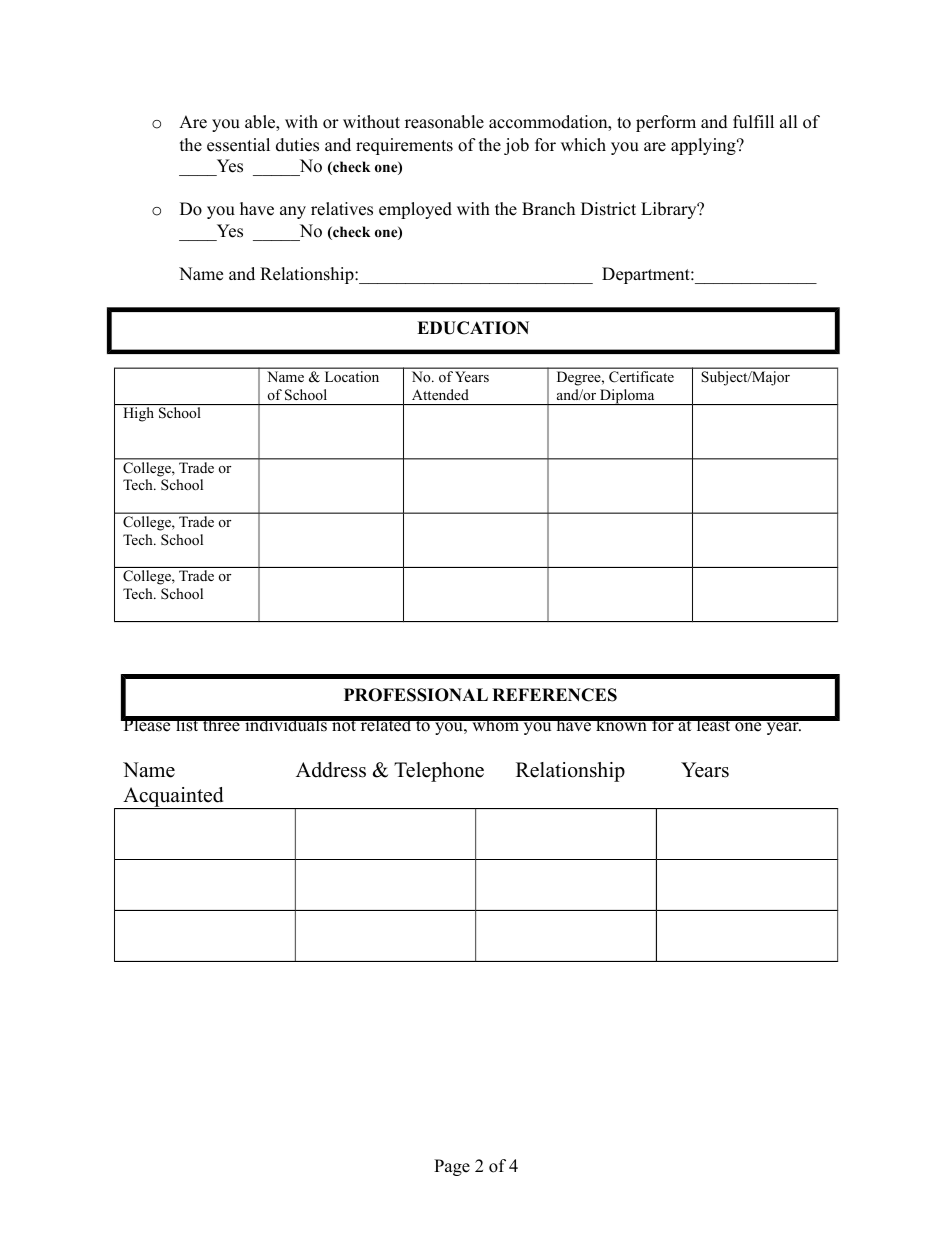 The width and height of the page is (952, 1233). Describe the element at coordinates (554, 695) in the page. I see `REFERENCES` at that location.
